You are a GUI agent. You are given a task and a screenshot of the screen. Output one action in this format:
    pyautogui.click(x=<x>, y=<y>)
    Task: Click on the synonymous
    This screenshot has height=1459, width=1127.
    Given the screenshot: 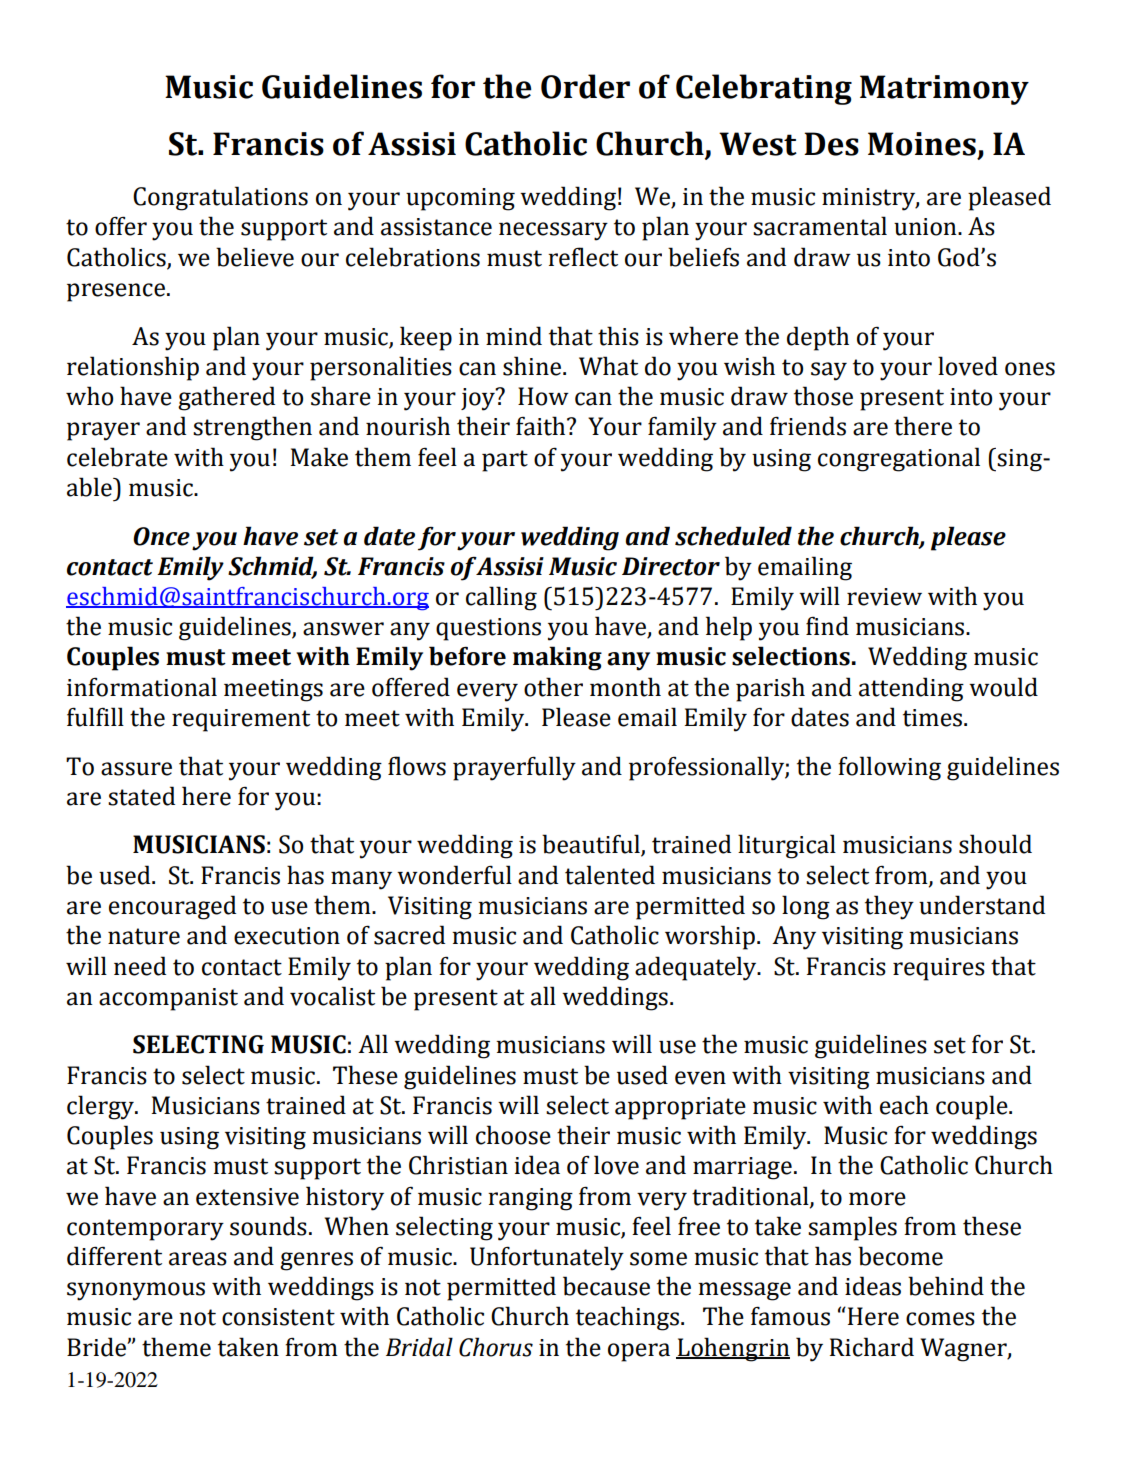 What is the action you would take?
    pyautogui.click(x=136, y=1291)
